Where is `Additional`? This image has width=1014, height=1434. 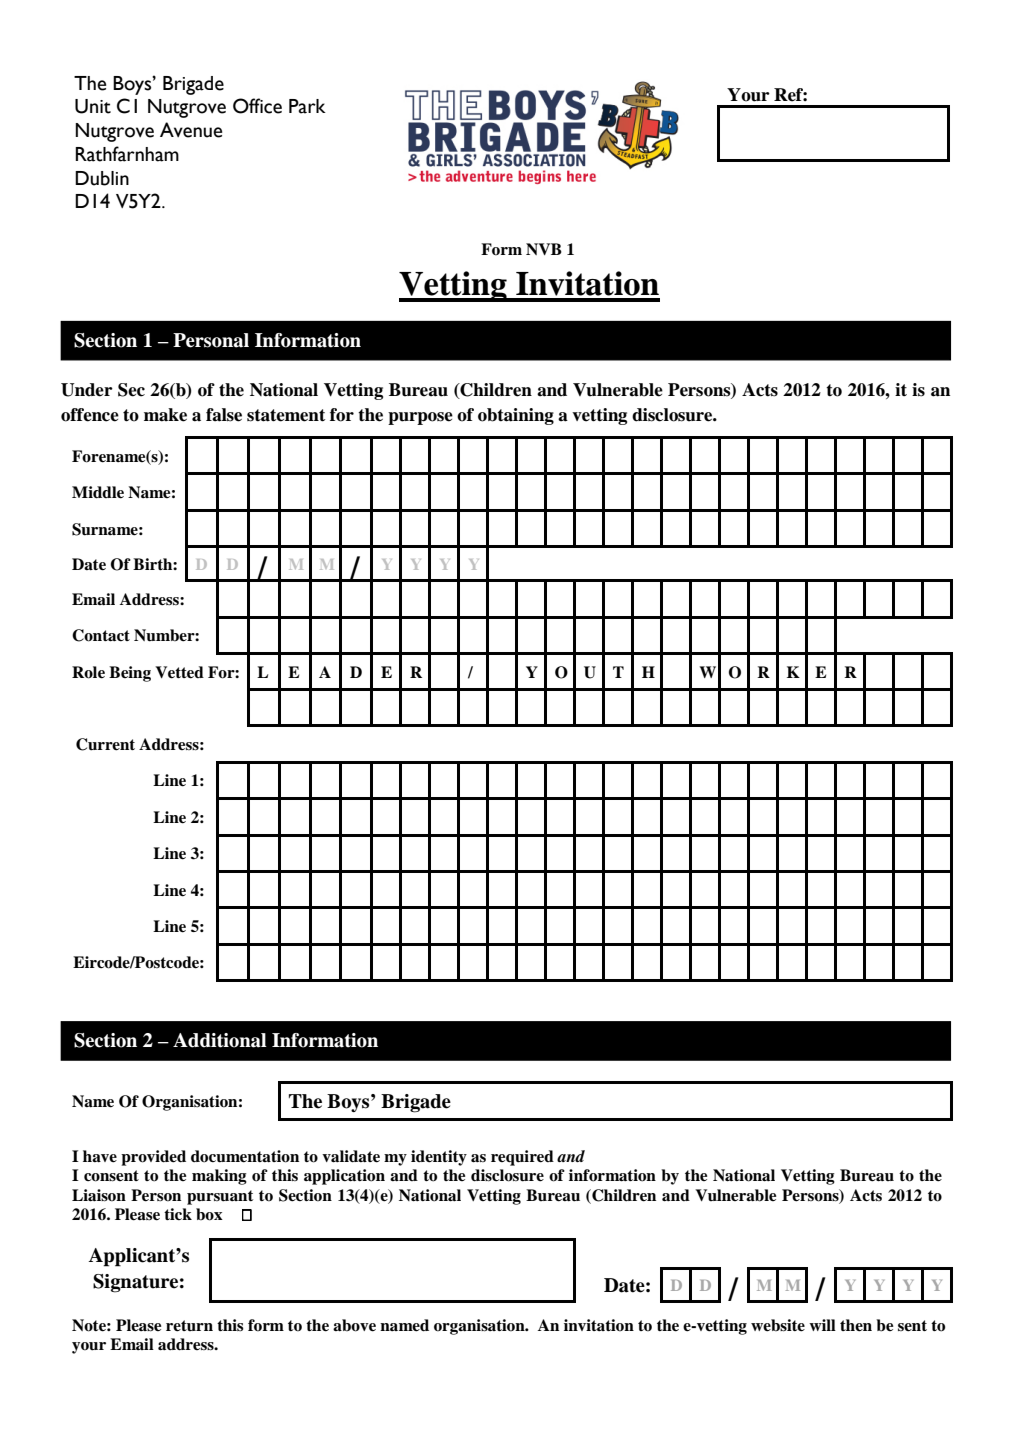
Additional is located at coordinates (220, 1040).
